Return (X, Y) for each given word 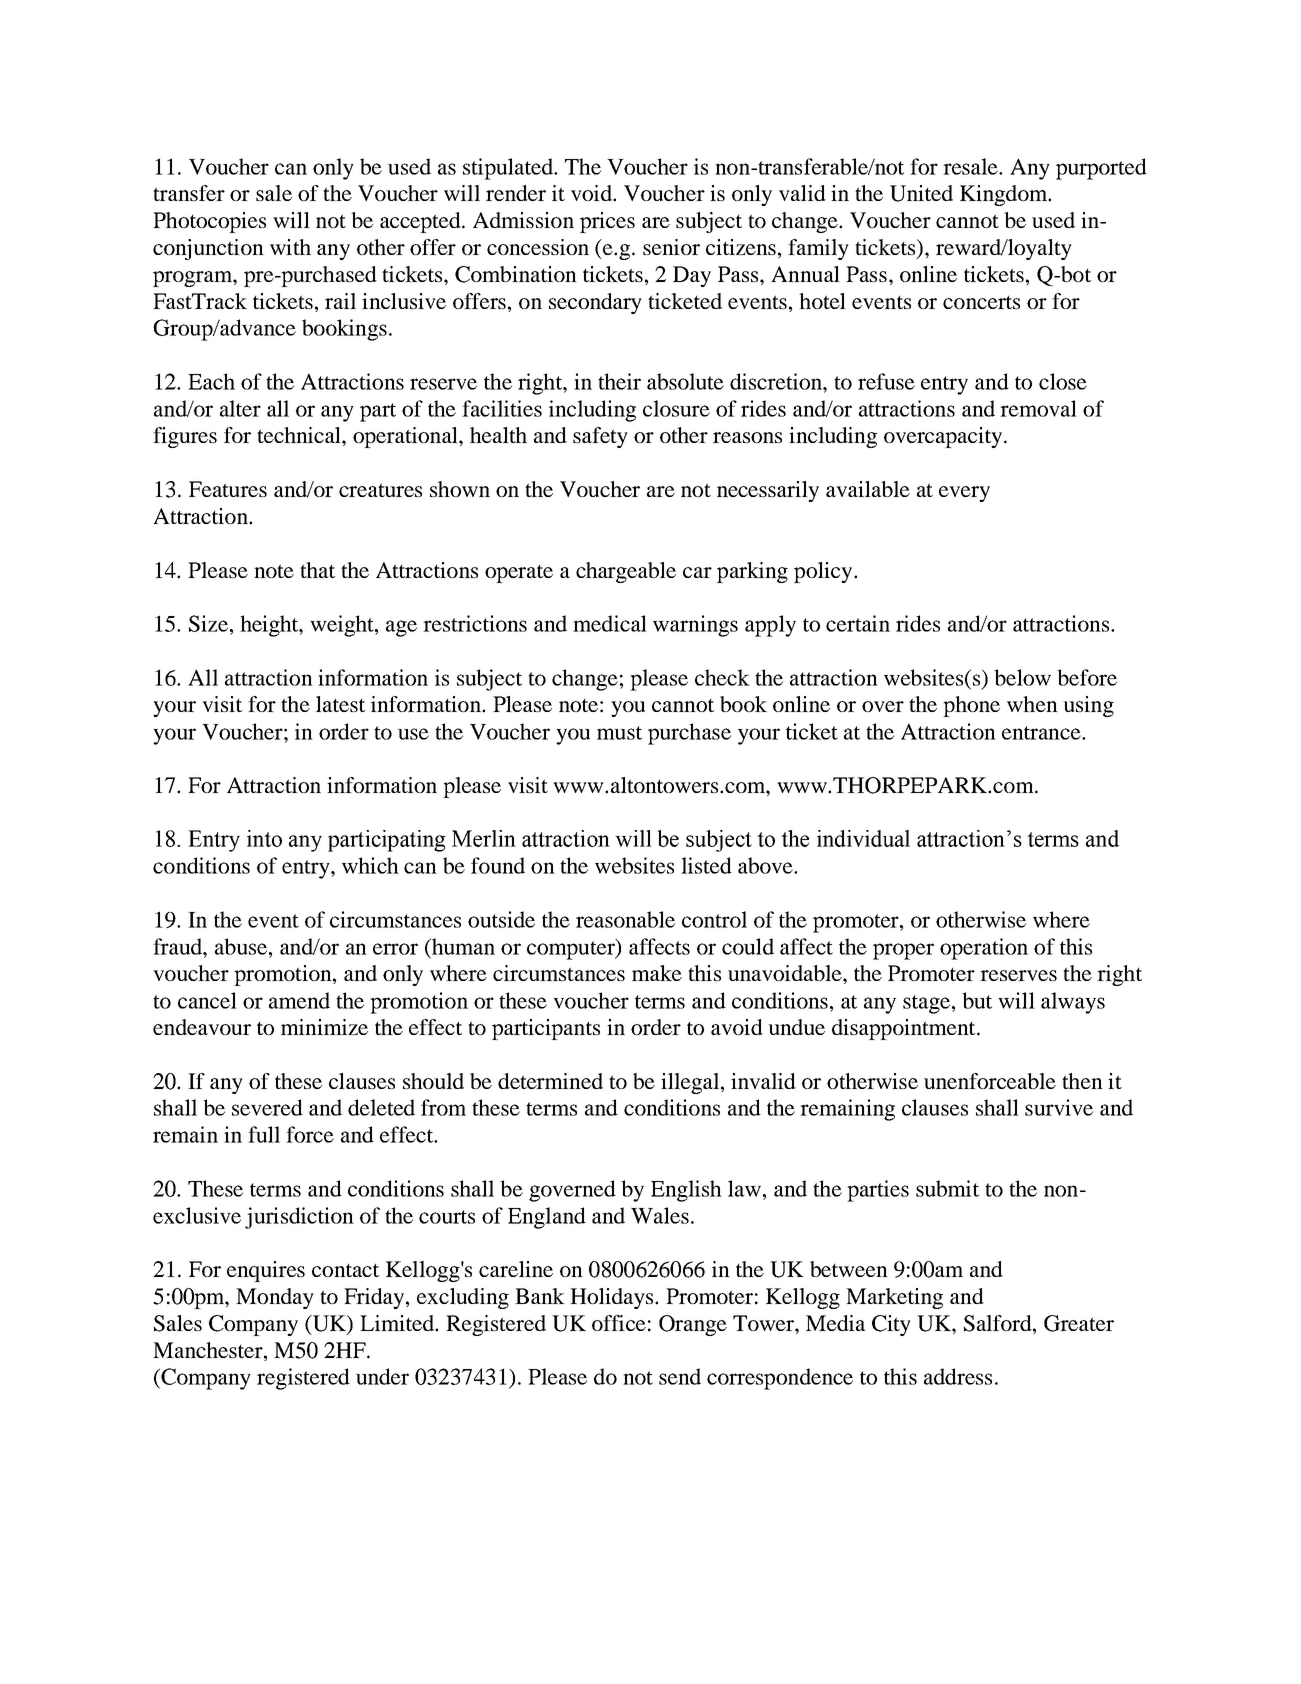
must (619, 733)
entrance (1042, 733)
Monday (275, 1298)
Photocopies (209, 222)
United (921, 193)
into (264, 838)
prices (607, 222)
